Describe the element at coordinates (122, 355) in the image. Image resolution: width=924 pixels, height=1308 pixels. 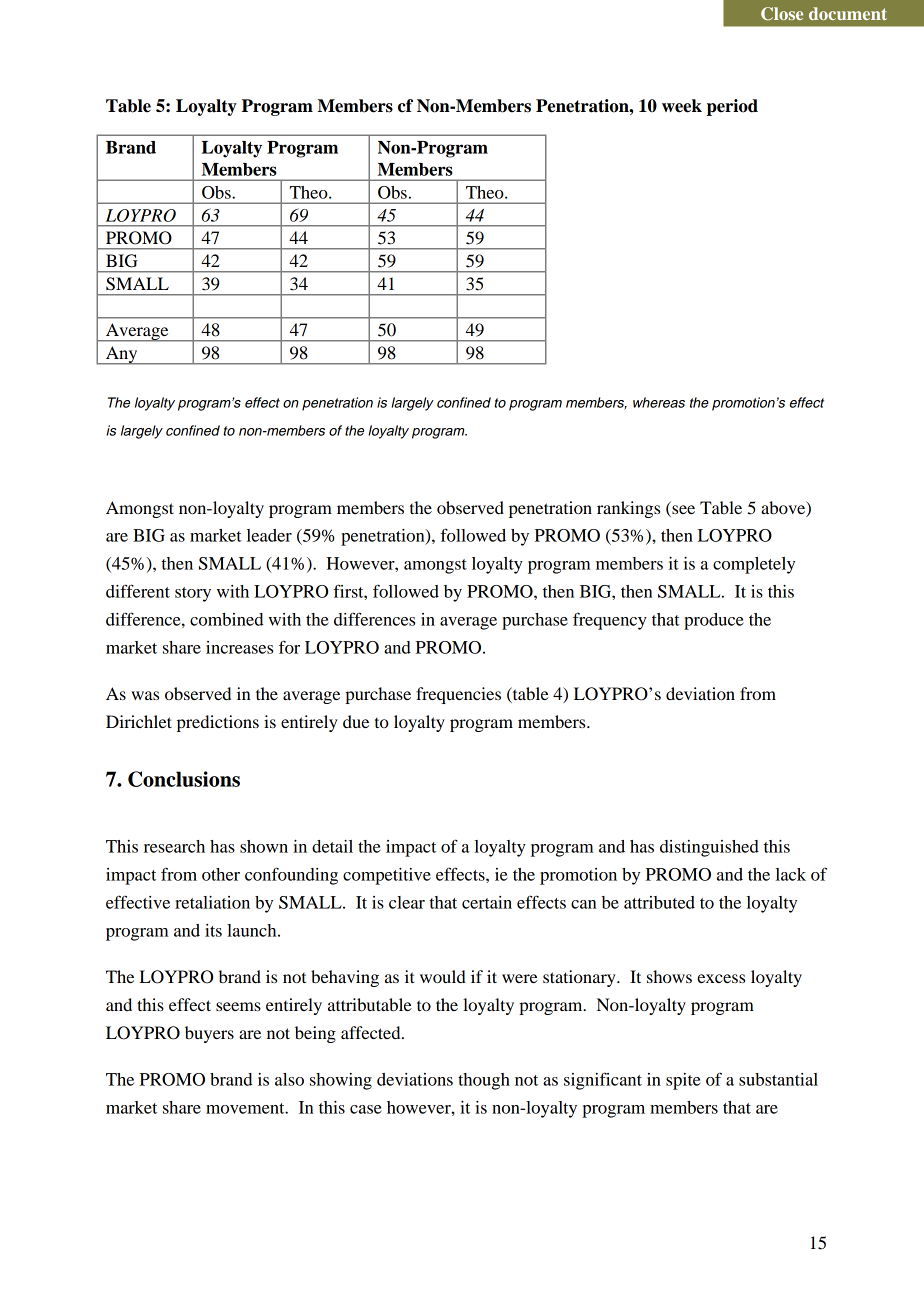
I see `Any` at that location.
